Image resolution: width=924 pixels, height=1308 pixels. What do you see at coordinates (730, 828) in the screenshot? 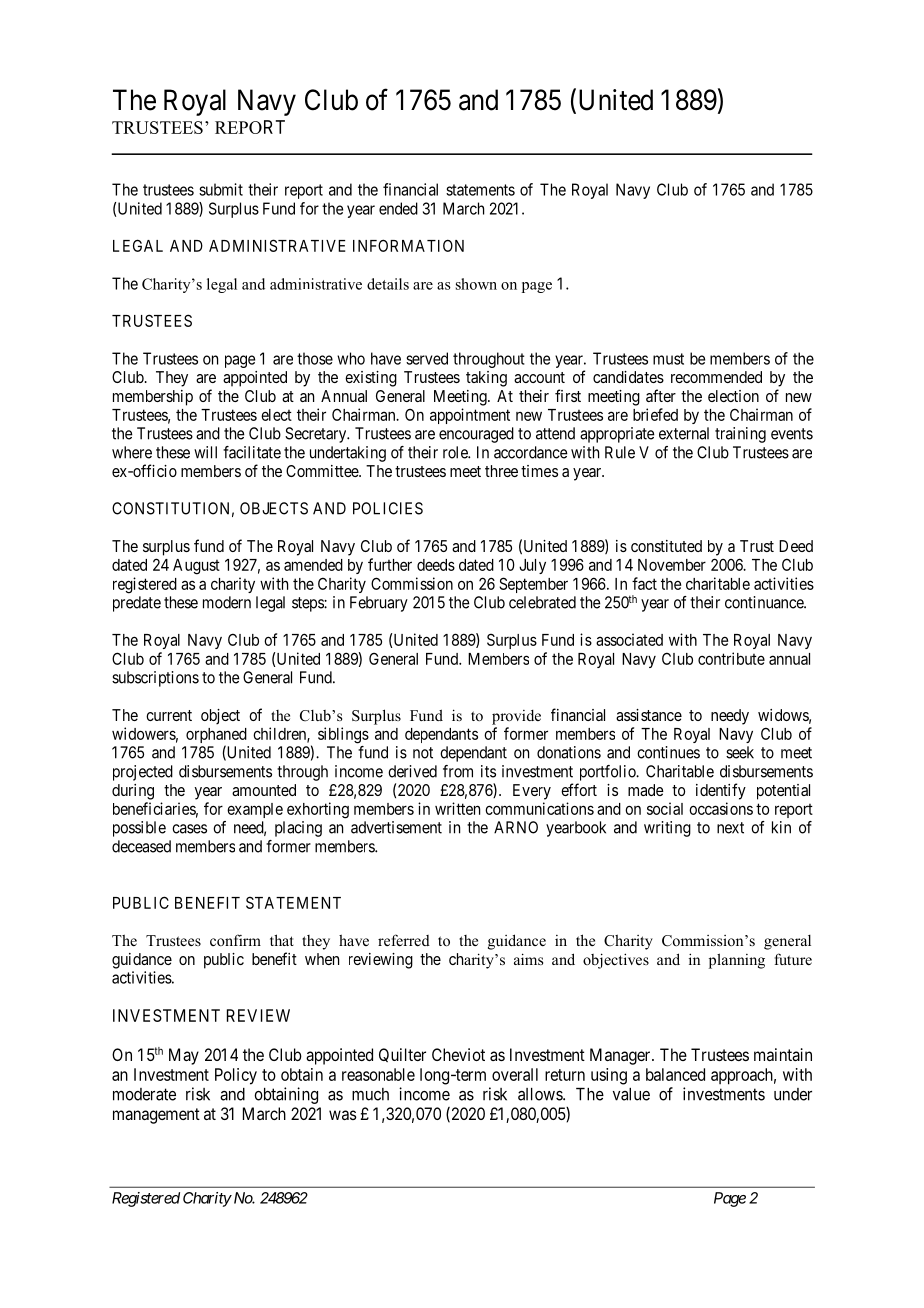
I see `next` at bounding box center [730, 828].
